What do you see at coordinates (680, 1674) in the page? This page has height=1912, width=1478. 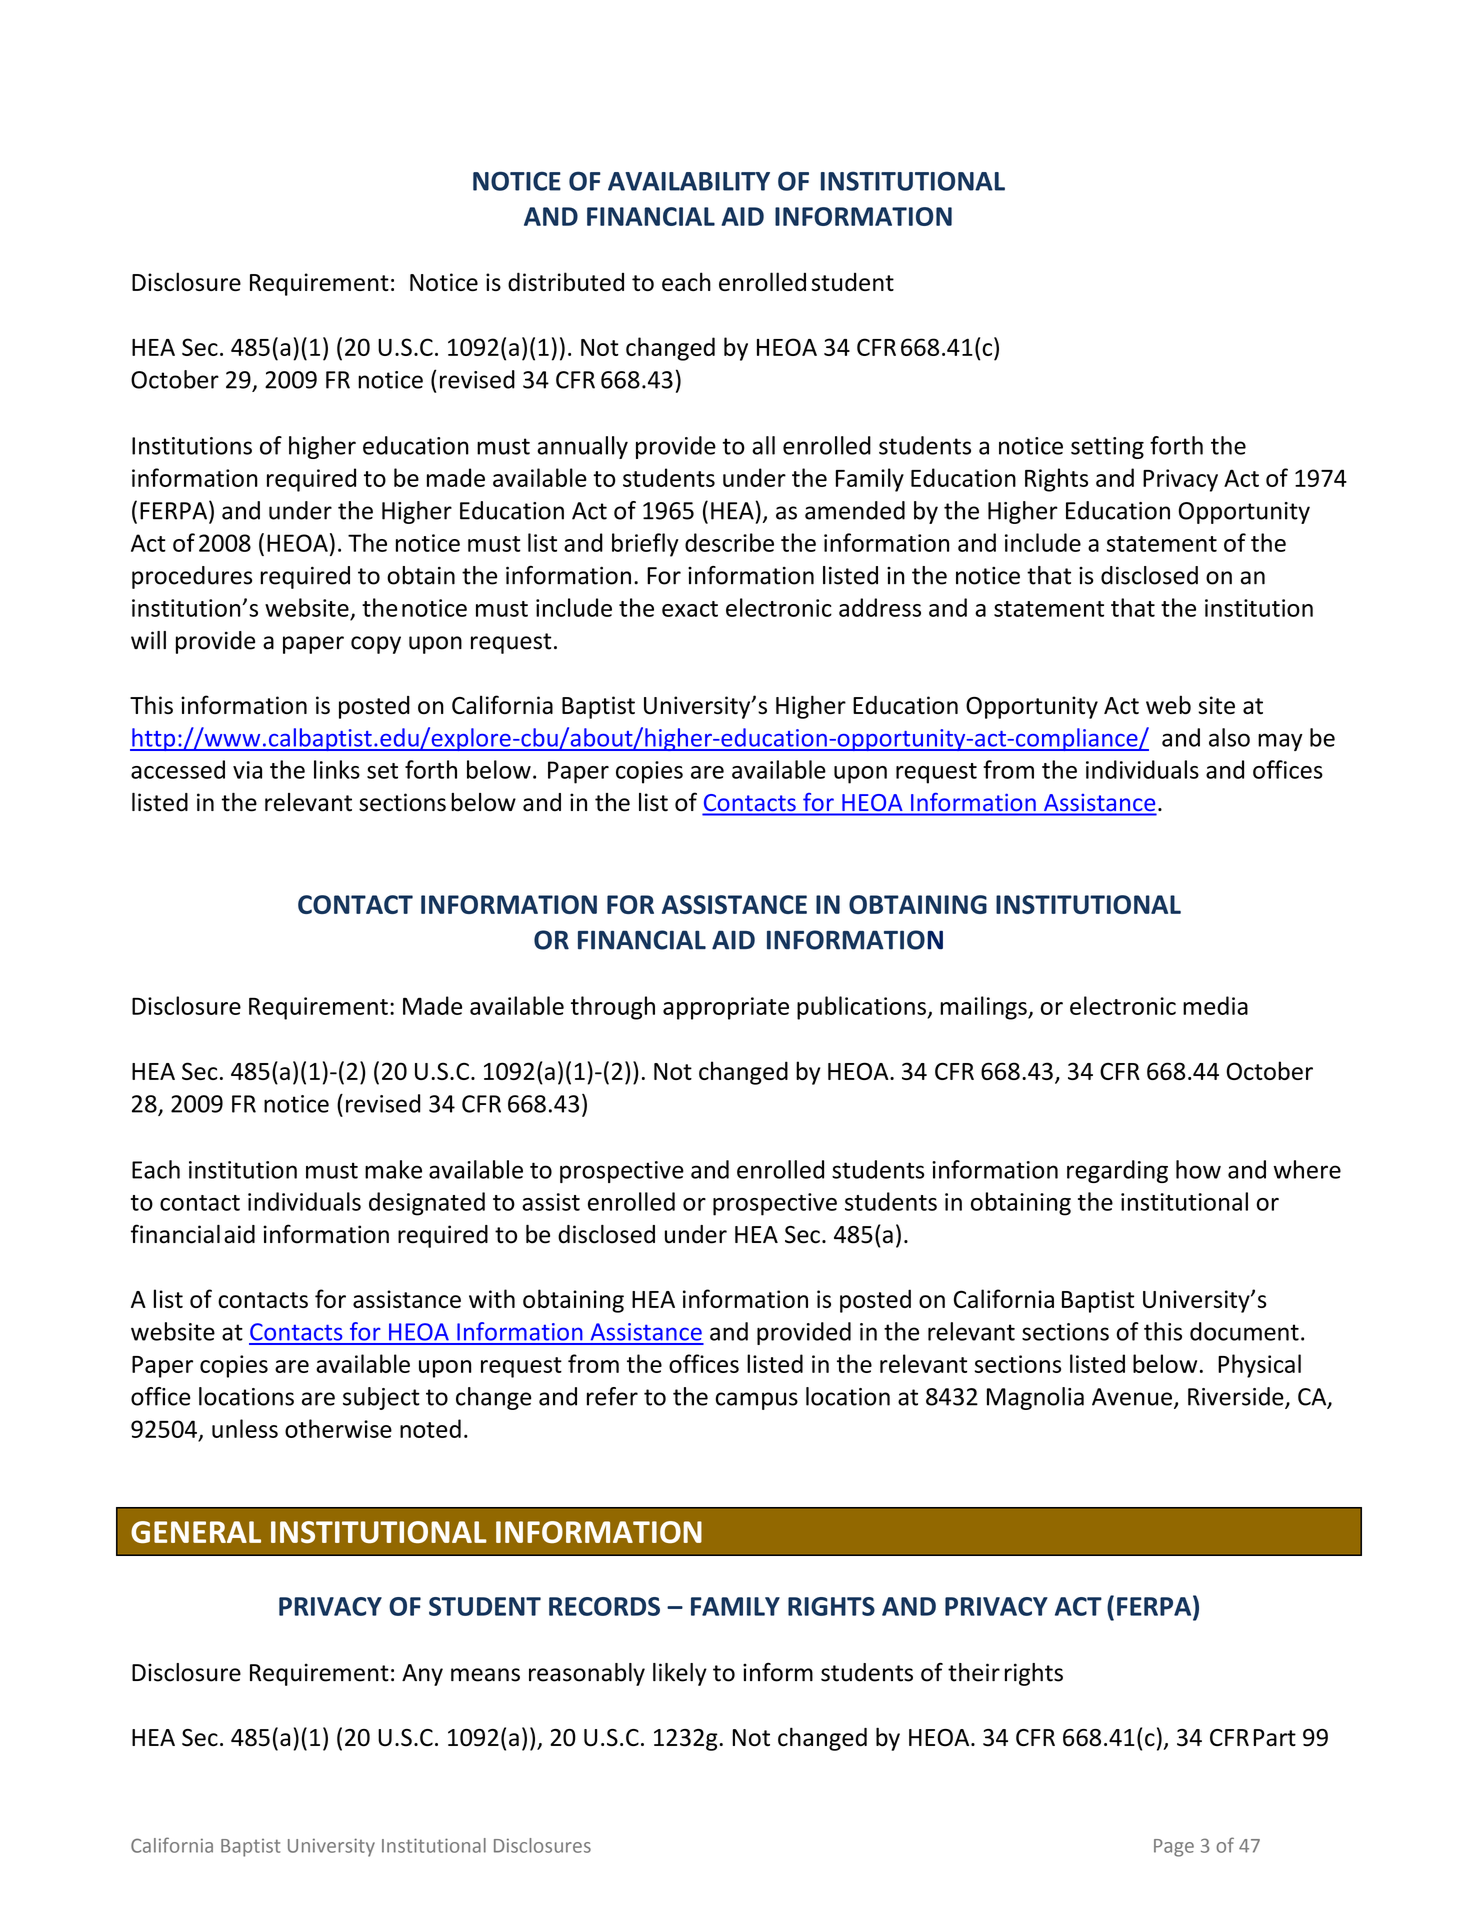 I see `likely` at bounding box center [680, 1674].
